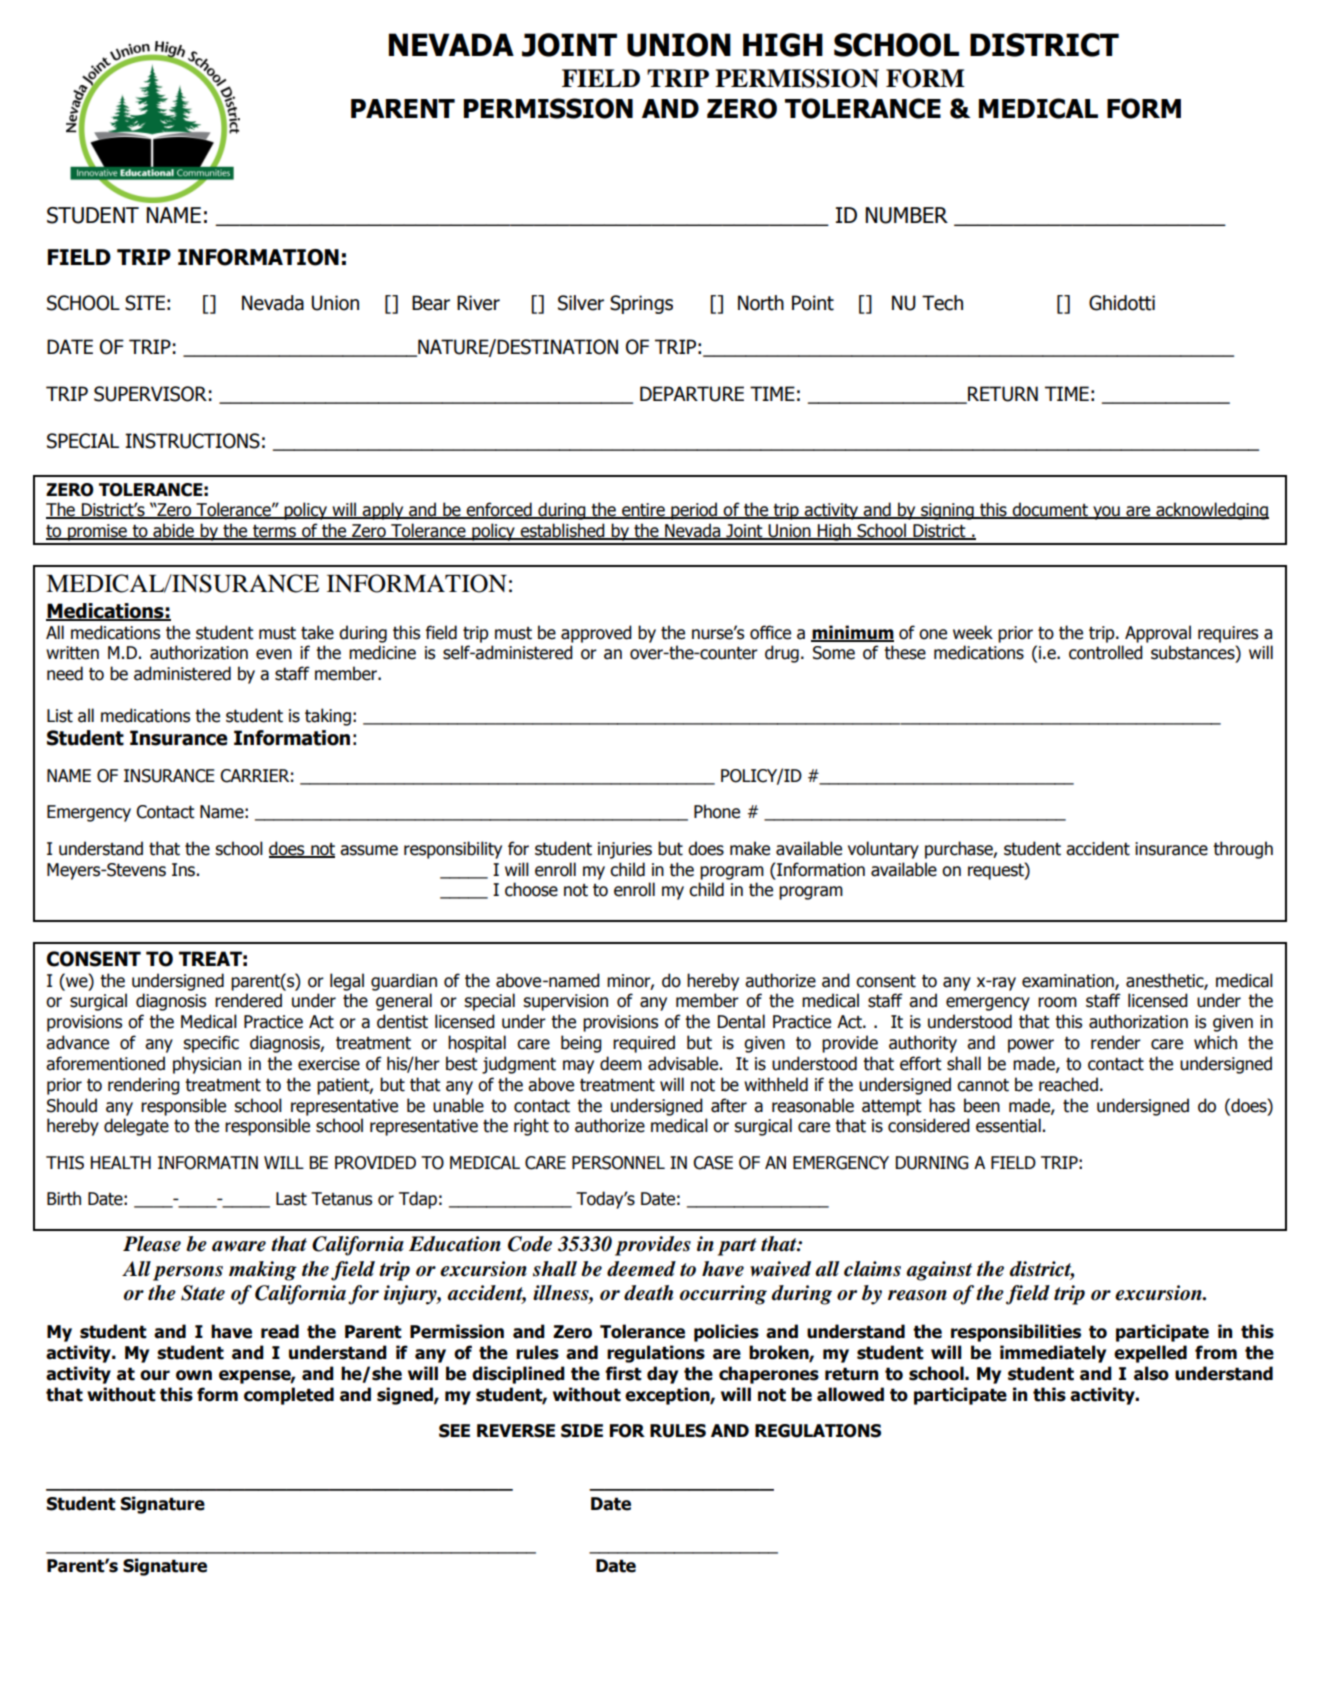 The image size is (1320, 1708). What do you see at coordinates (1106, 652) in the screenshot?
I see `controlled` at bounding box center [1106, 652].
